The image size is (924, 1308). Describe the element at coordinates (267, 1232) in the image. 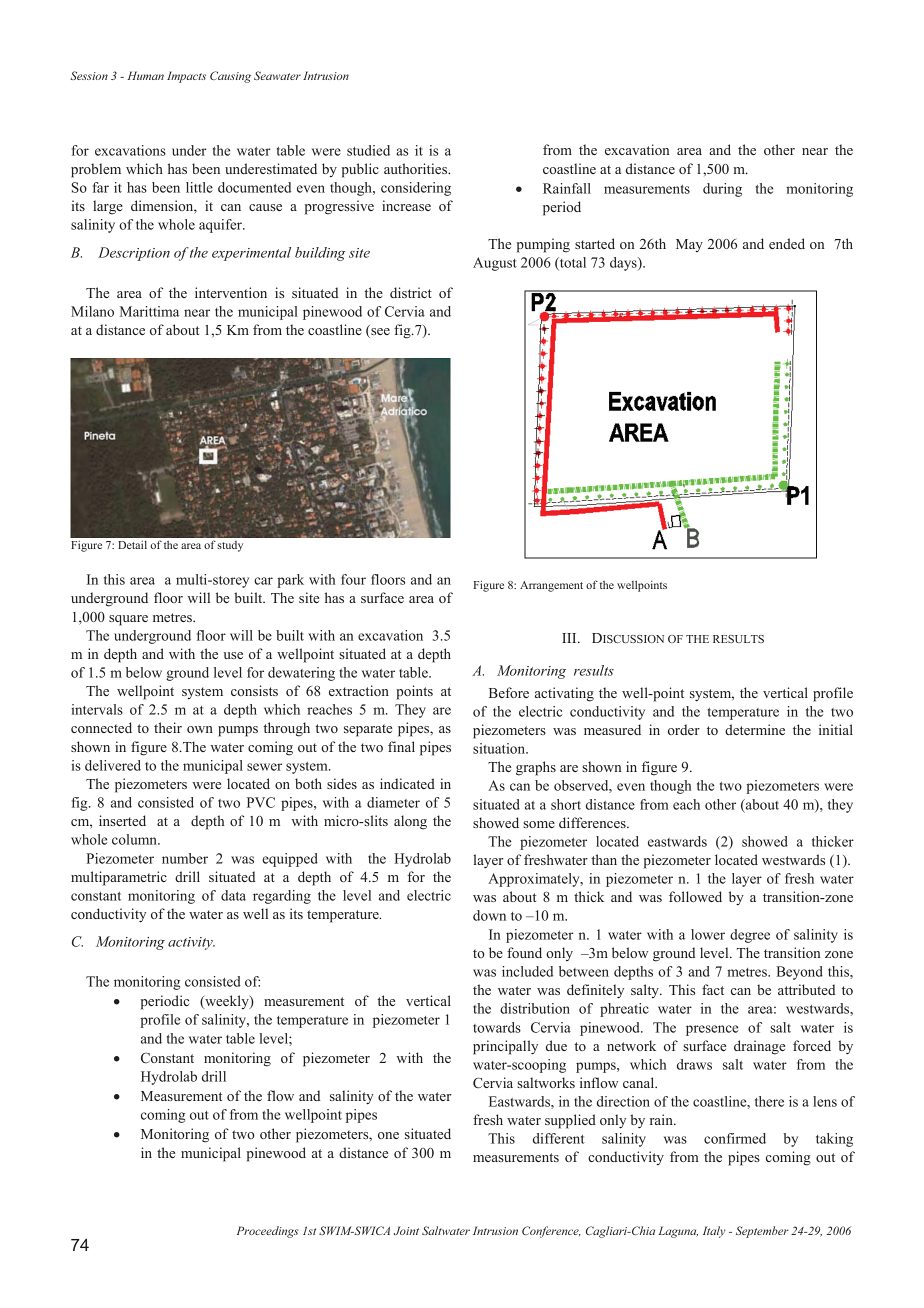

I see `Proceedings` at that location.
